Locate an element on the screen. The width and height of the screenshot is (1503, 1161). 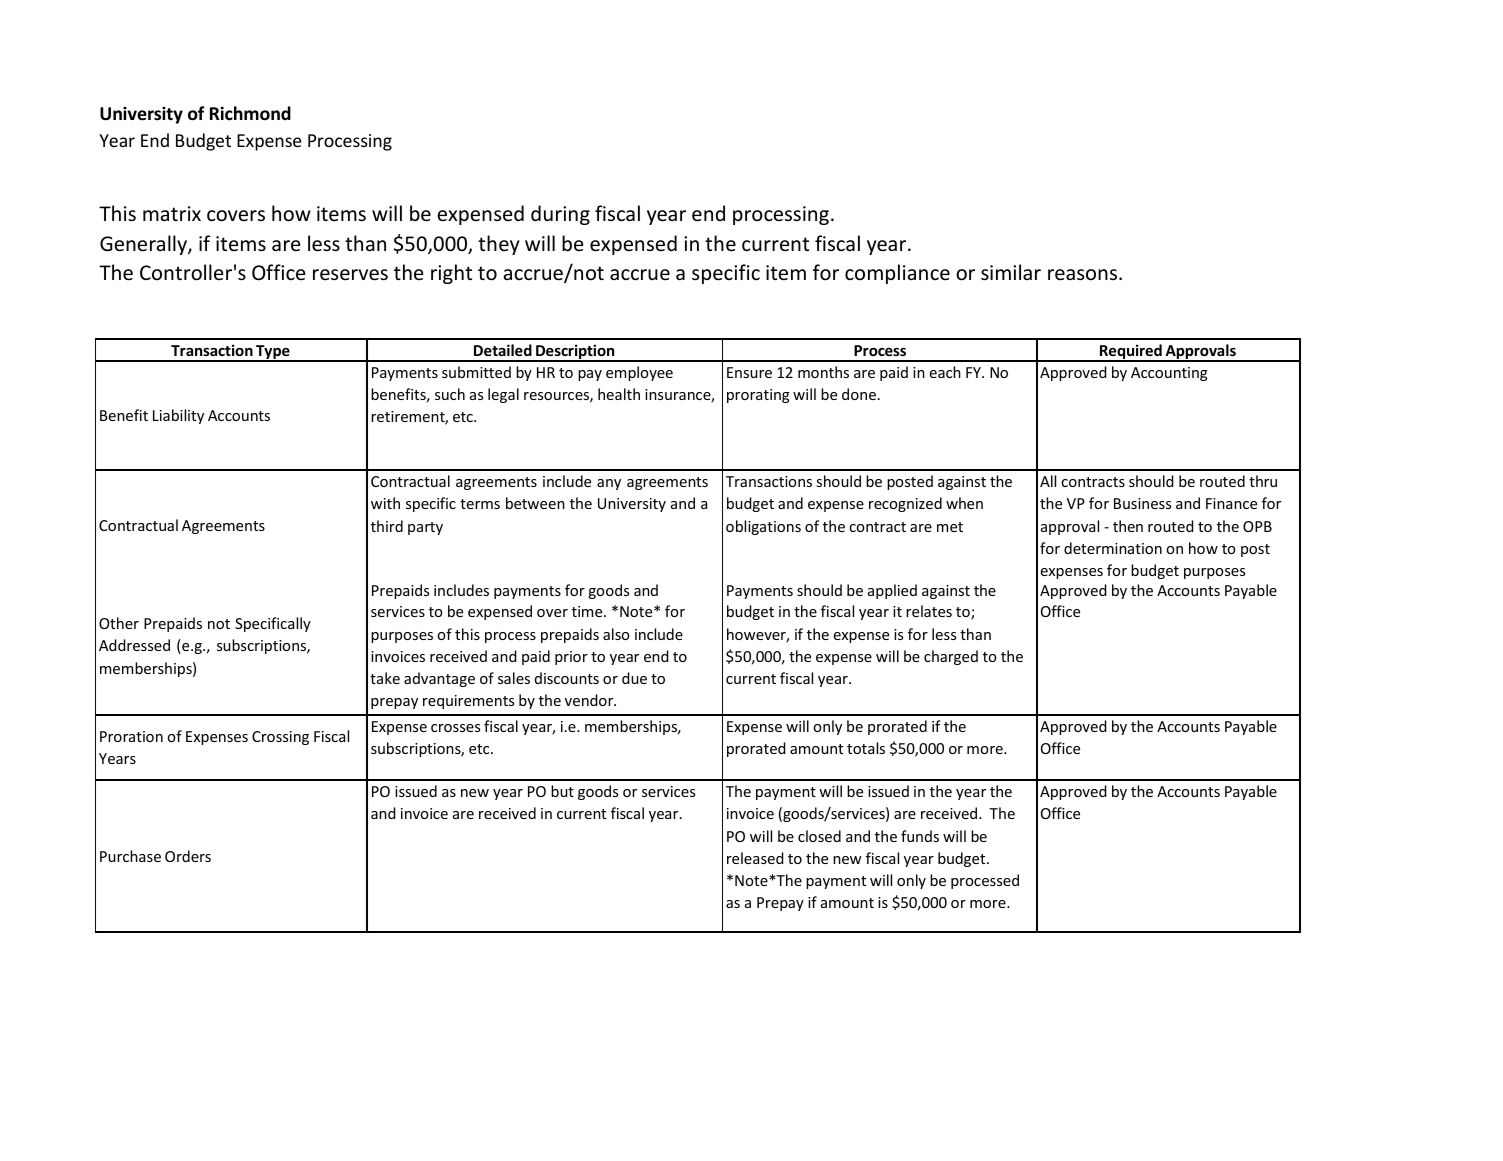
determination is located at coordinates (1113, 548).
